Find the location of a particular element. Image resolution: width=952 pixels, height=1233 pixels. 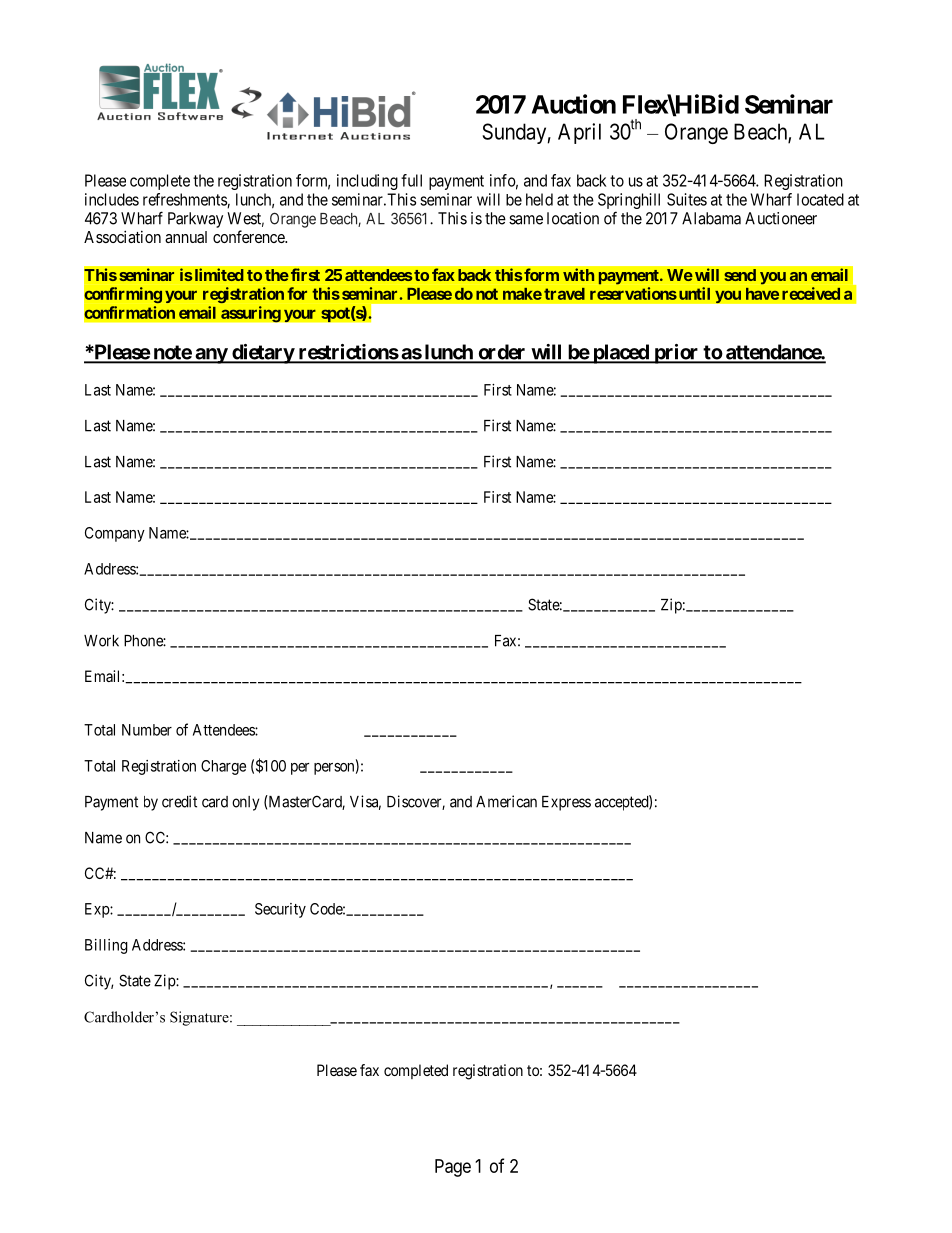

refreshments is located at coordinates (185, 200).
